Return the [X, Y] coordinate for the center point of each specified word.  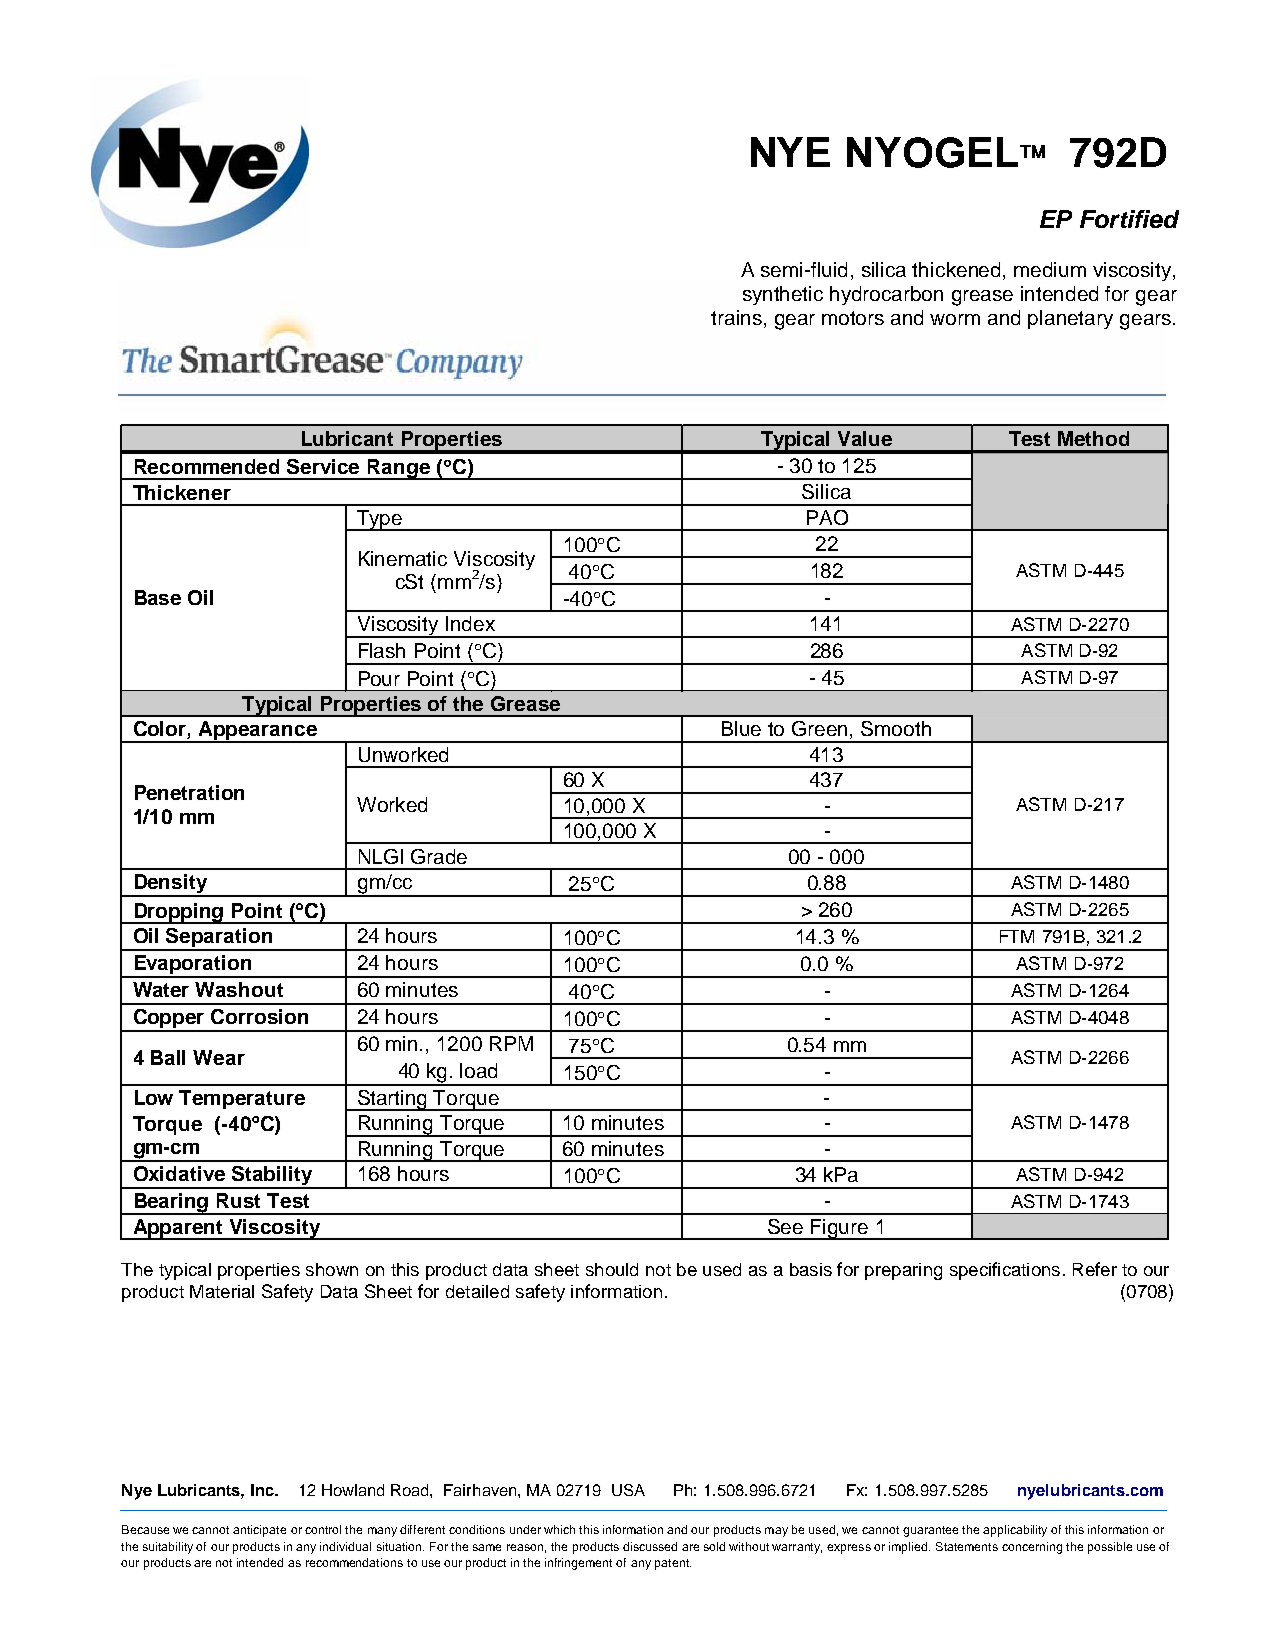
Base [158, 597]
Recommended [207, 466]
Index [470, 623]
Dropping [179, 913]
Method [1093, 438]
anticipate [259, 1531]
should [612, 1269]
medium [1050, 269]
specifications [1005, 1271]
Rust [238, 1200]
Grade [439, 856]
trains [738, 317]
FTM [1017, 936]
